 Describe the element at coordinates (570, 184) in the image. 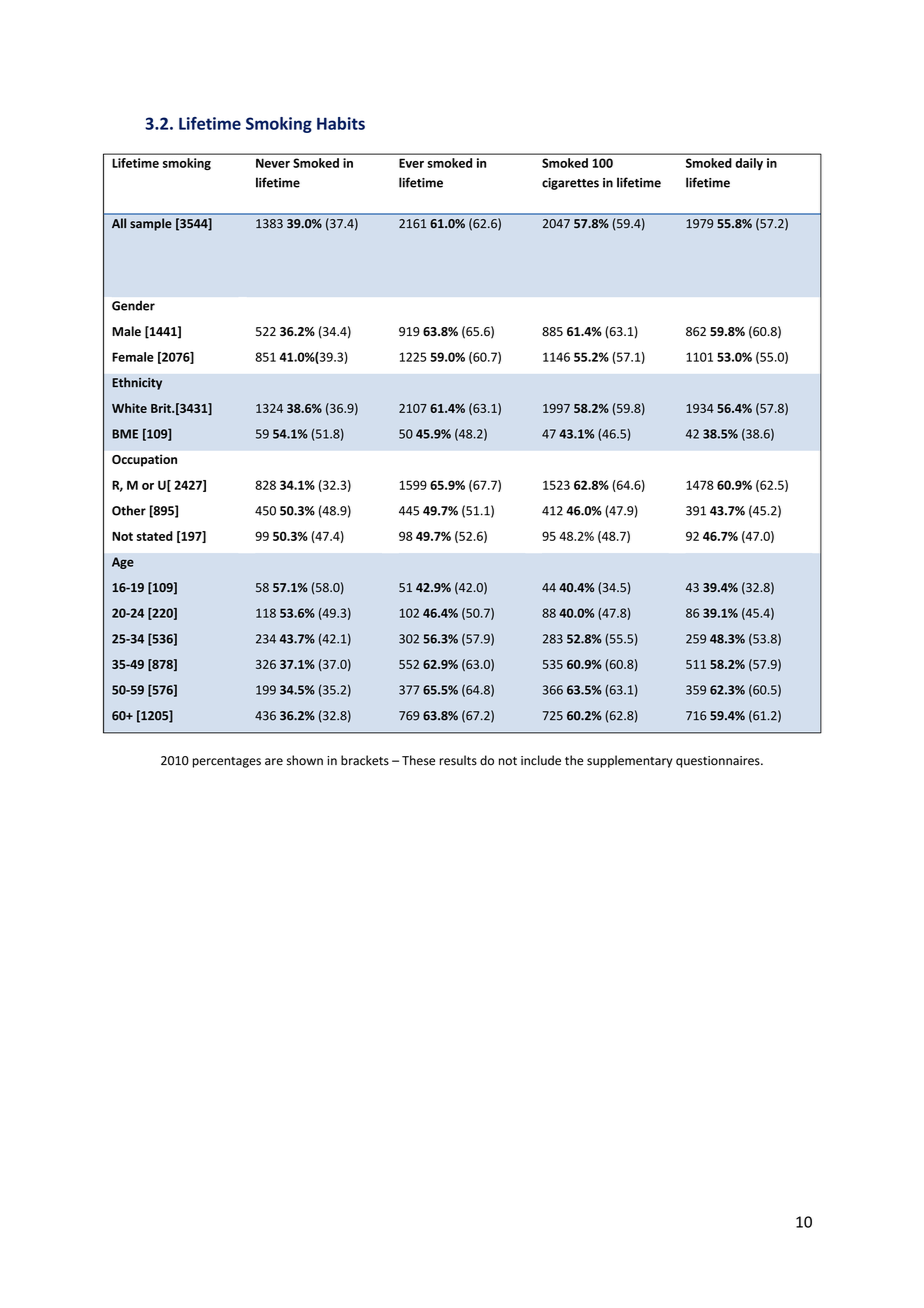

I see `cigarettes` at that location.
